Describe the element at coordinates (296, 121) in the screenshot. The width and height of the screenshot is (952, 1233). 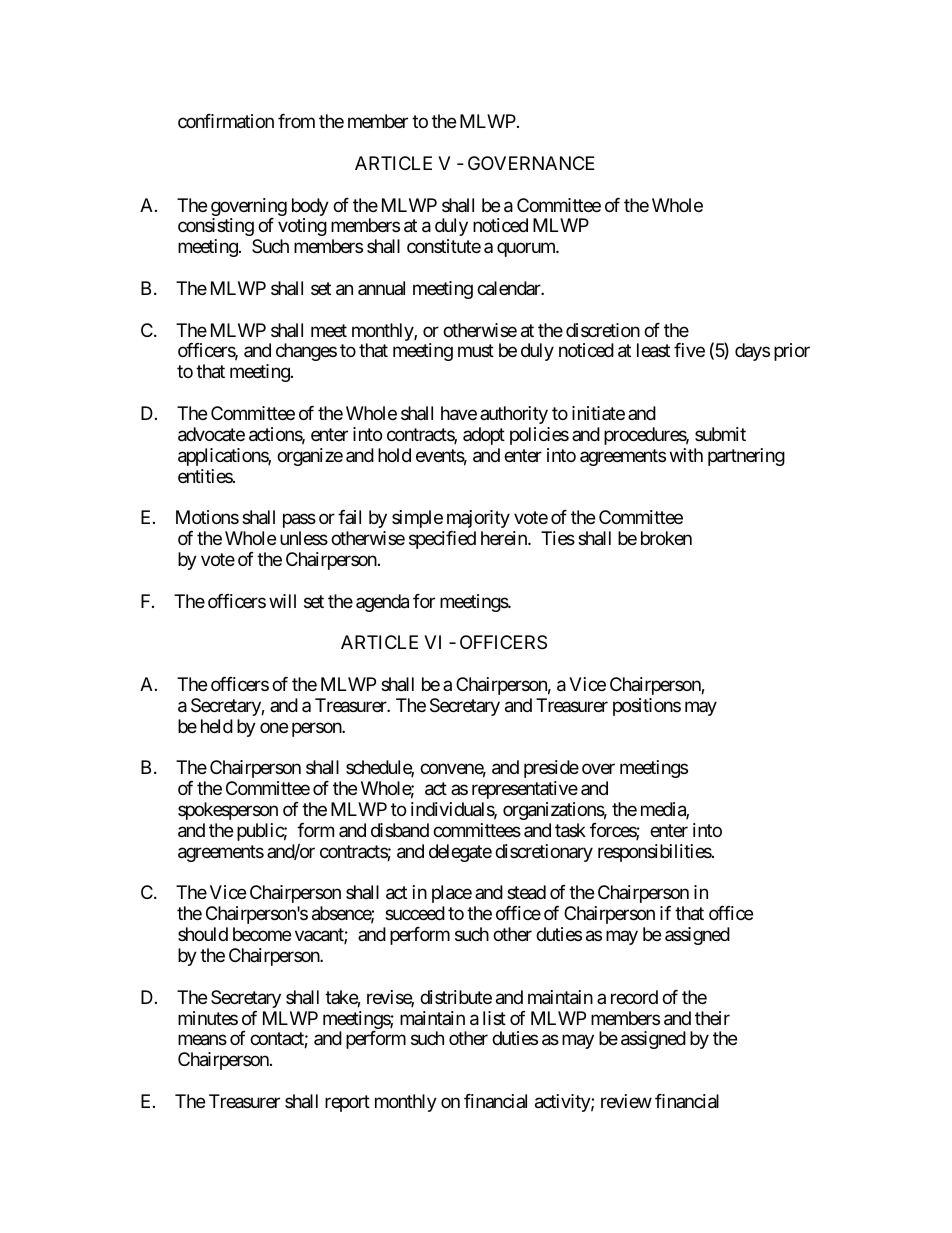
I see `from` at that location.
